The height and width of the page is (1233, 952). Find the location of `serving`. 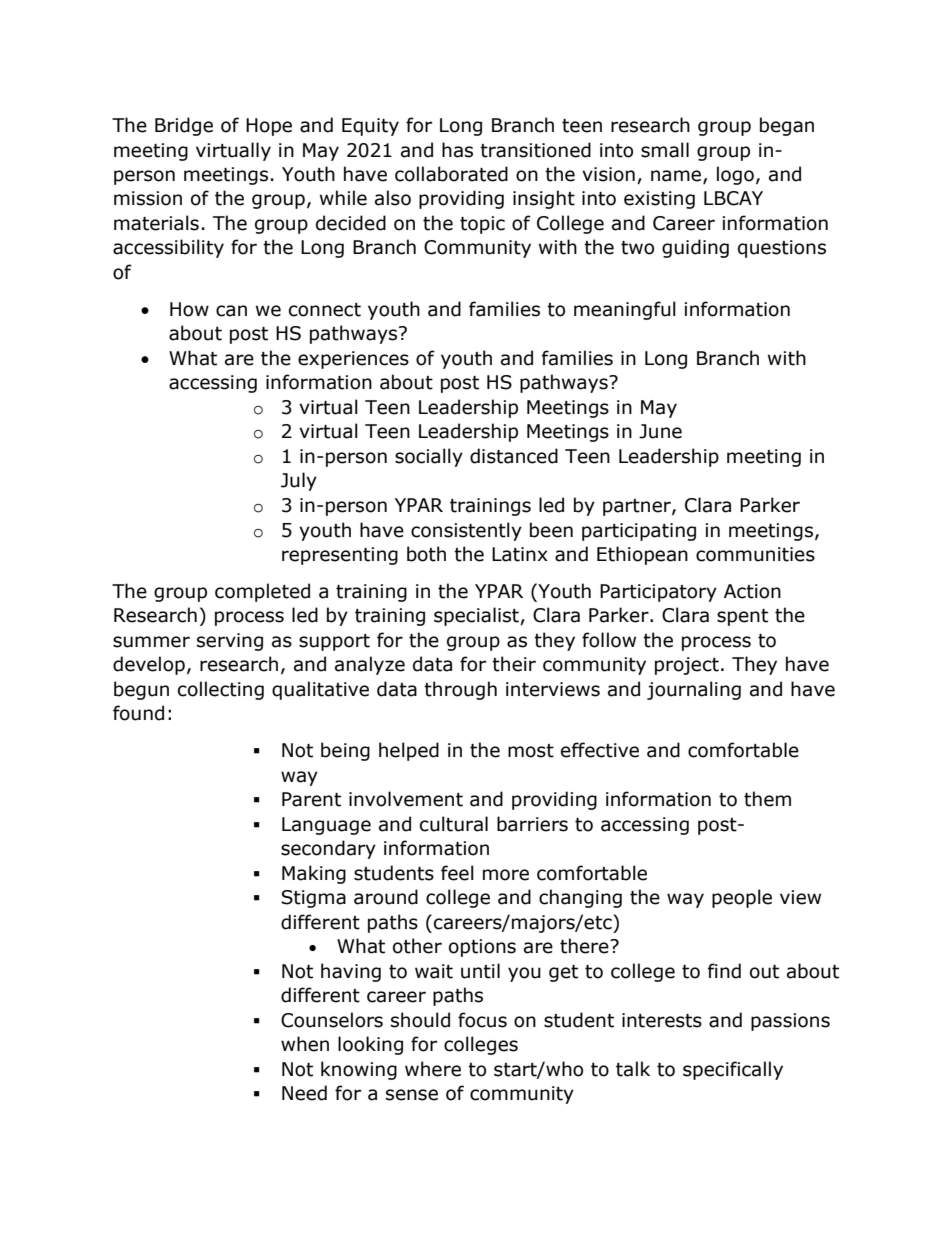

serving is located at coordinates (230, 642).
